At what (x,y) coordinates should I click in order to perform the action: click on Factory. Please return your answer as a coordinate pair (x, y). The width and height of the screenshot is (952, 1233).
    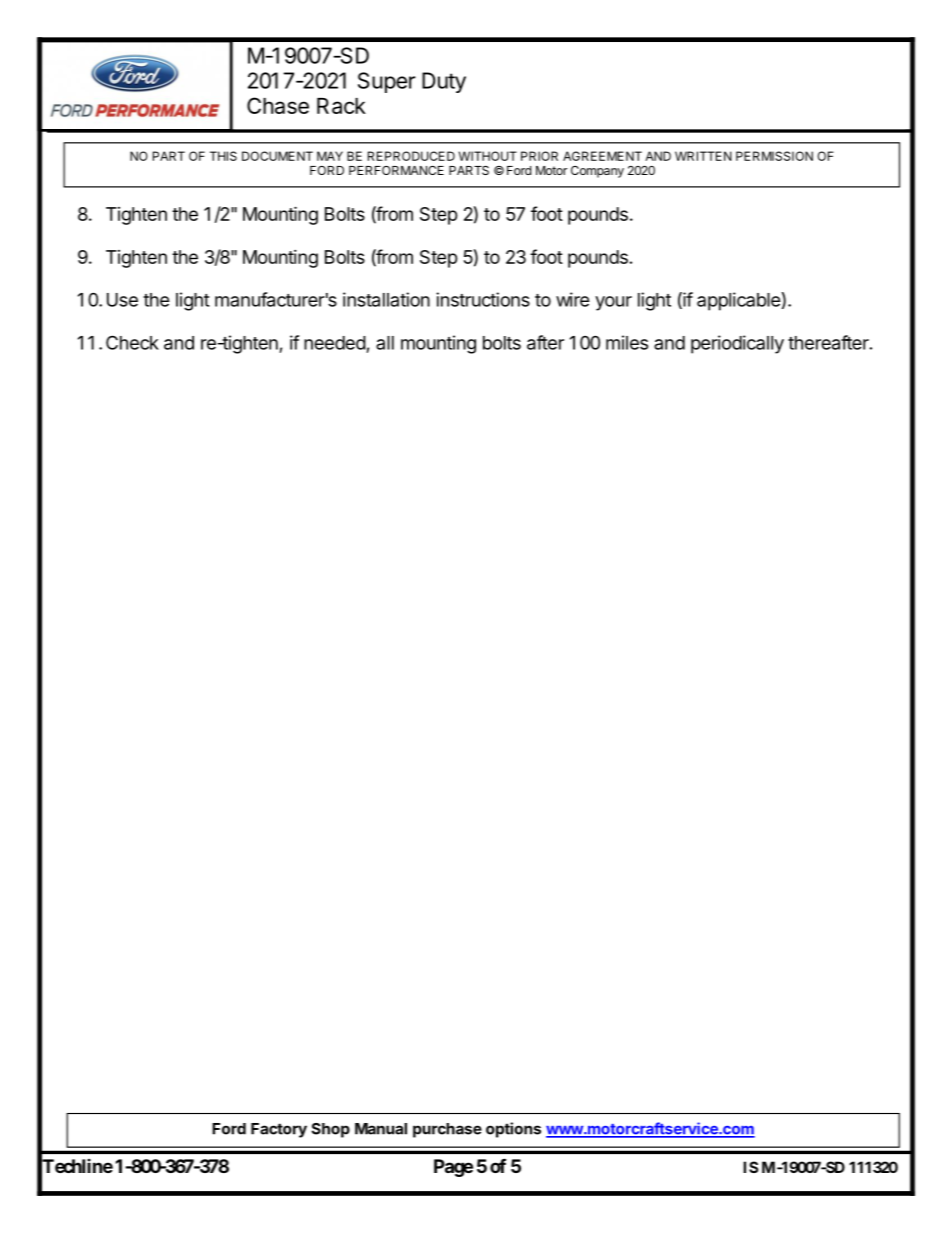
    Looking at the image, I should click on (279, 1130).
